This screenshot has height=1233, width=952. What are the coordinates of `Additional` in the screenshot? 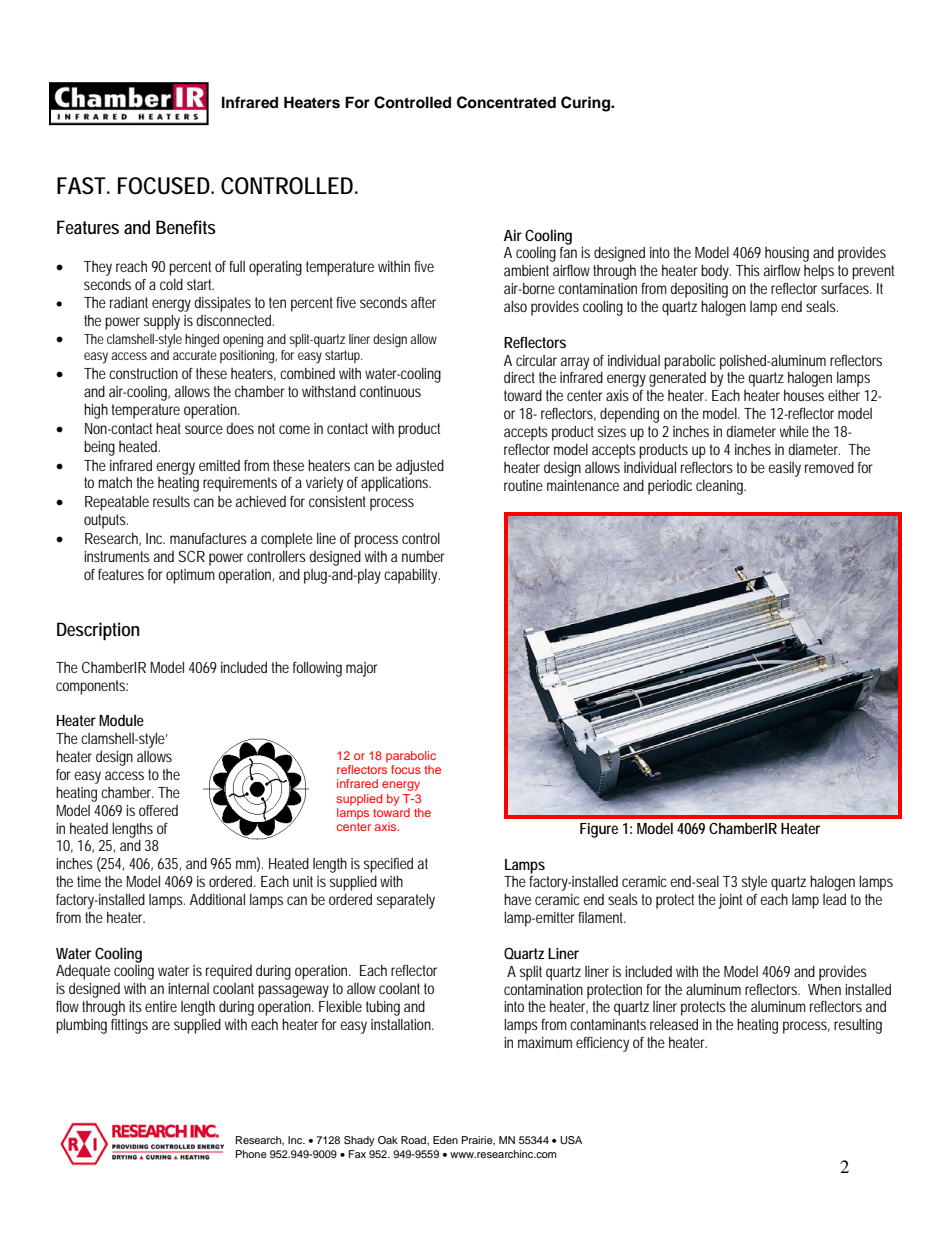 It's located at (217, 899).
